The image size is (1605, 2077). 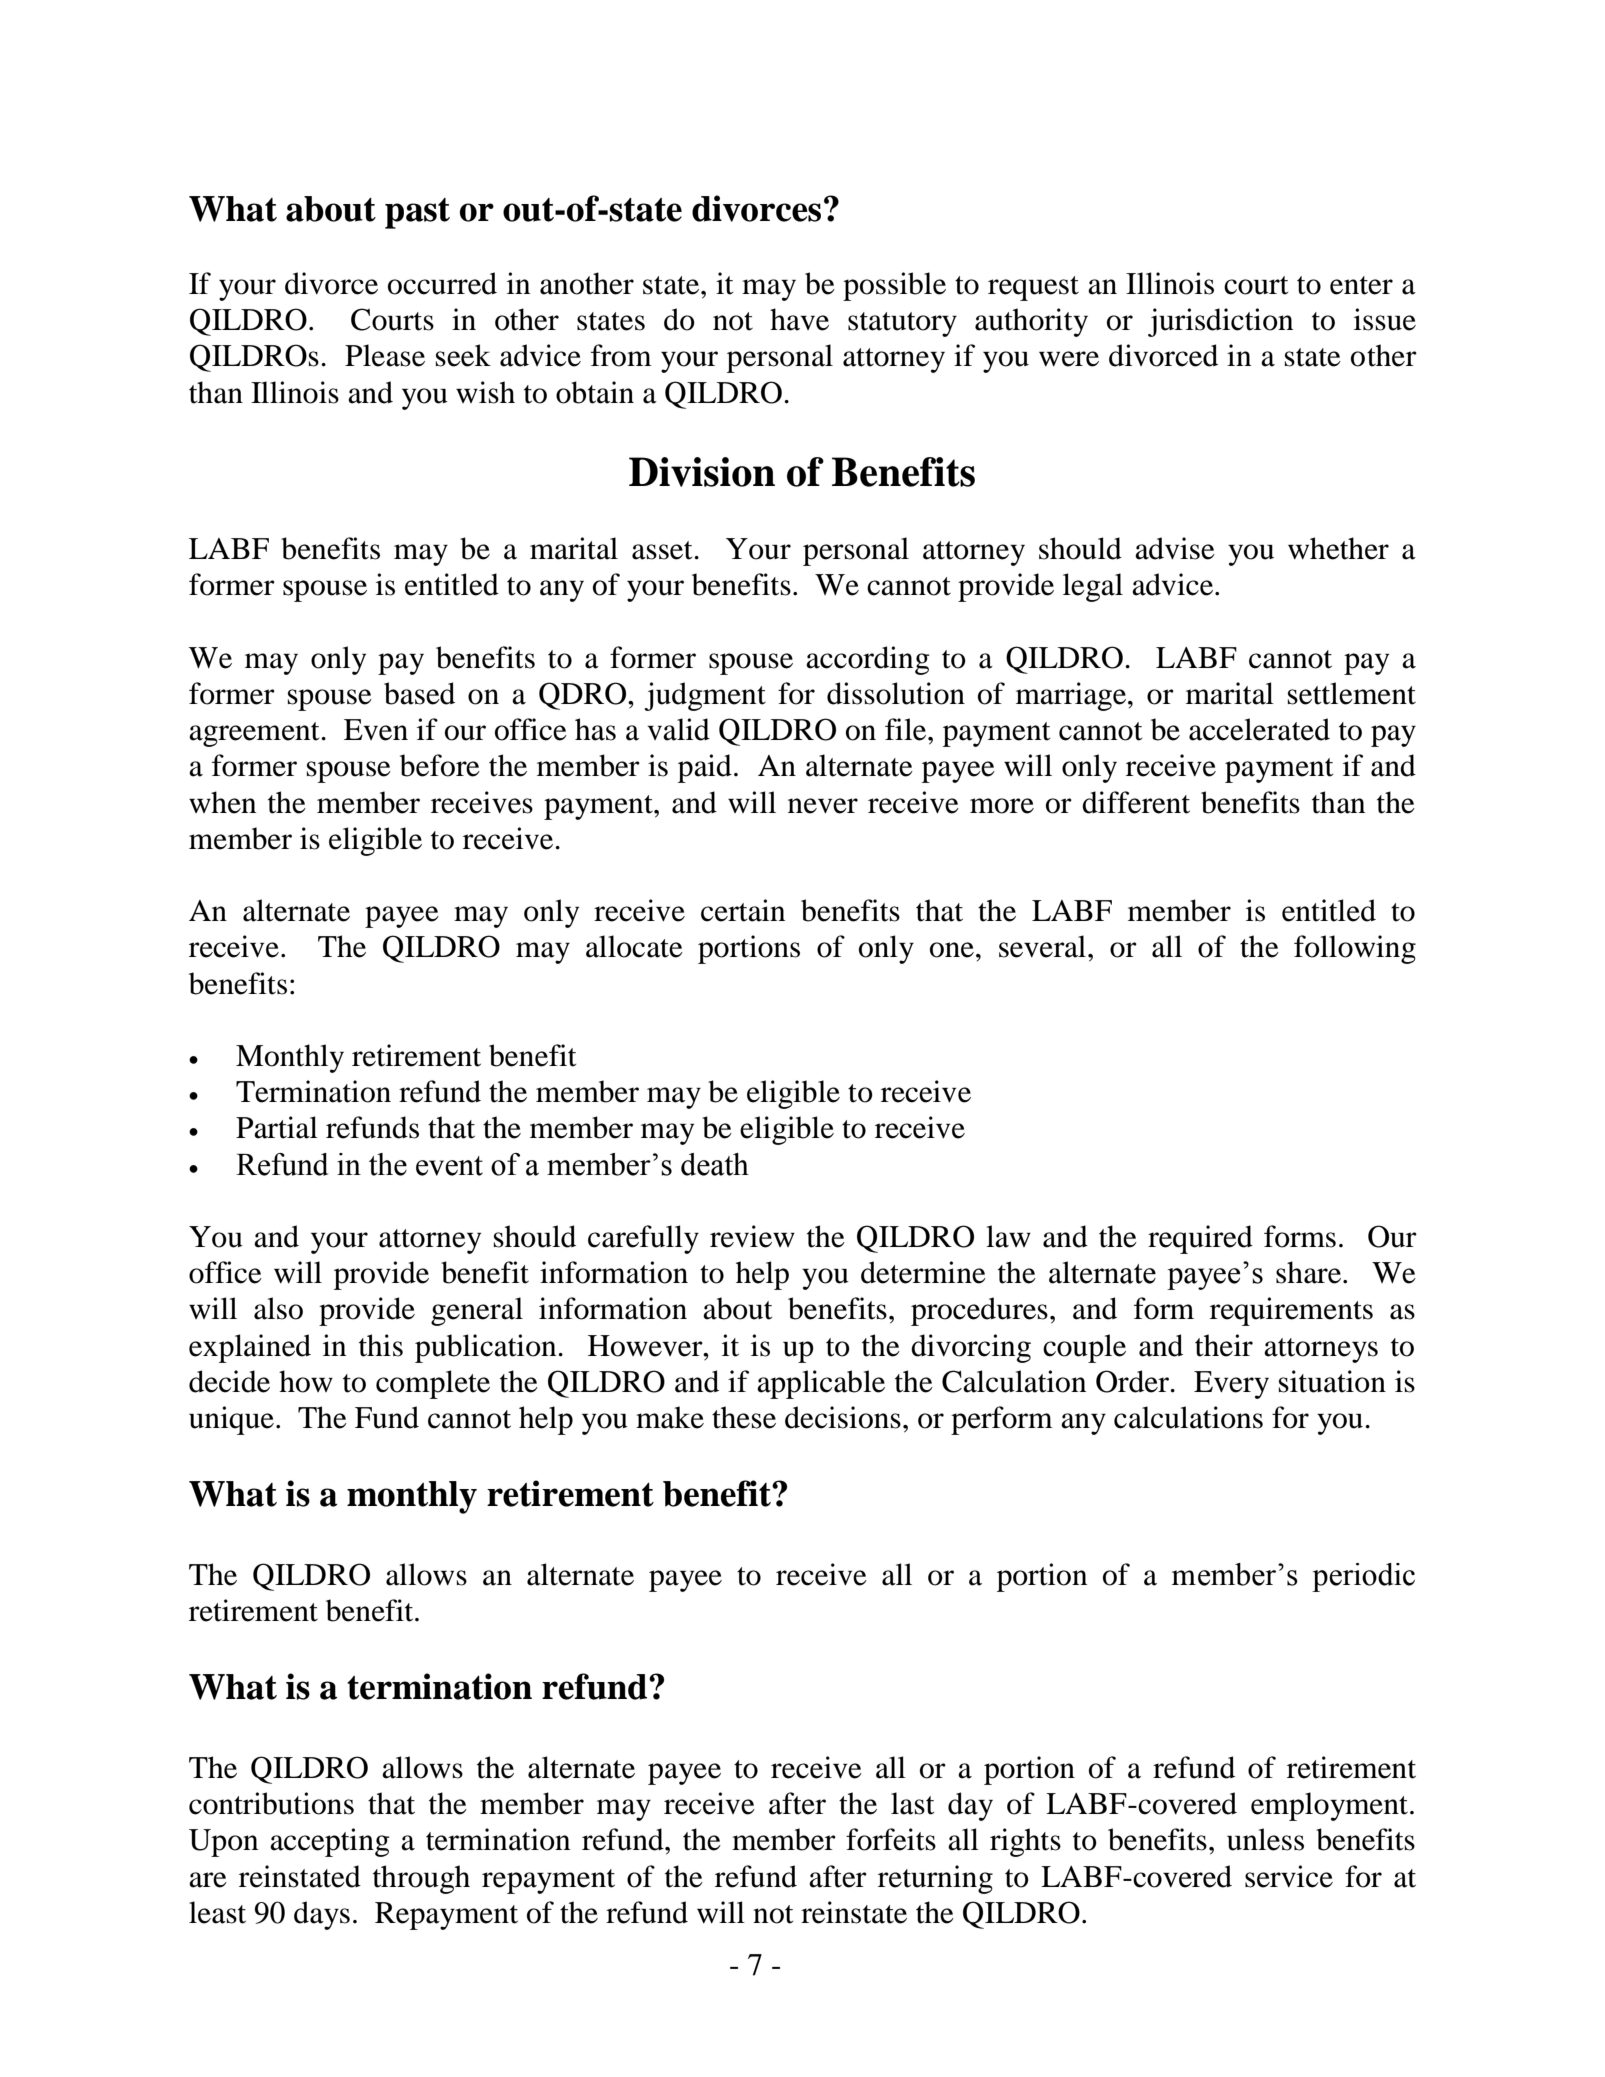 What do you see at coordinates (1224, 1345) in the screenshot?
I see `their` at bounding box center [1224, 1345].
